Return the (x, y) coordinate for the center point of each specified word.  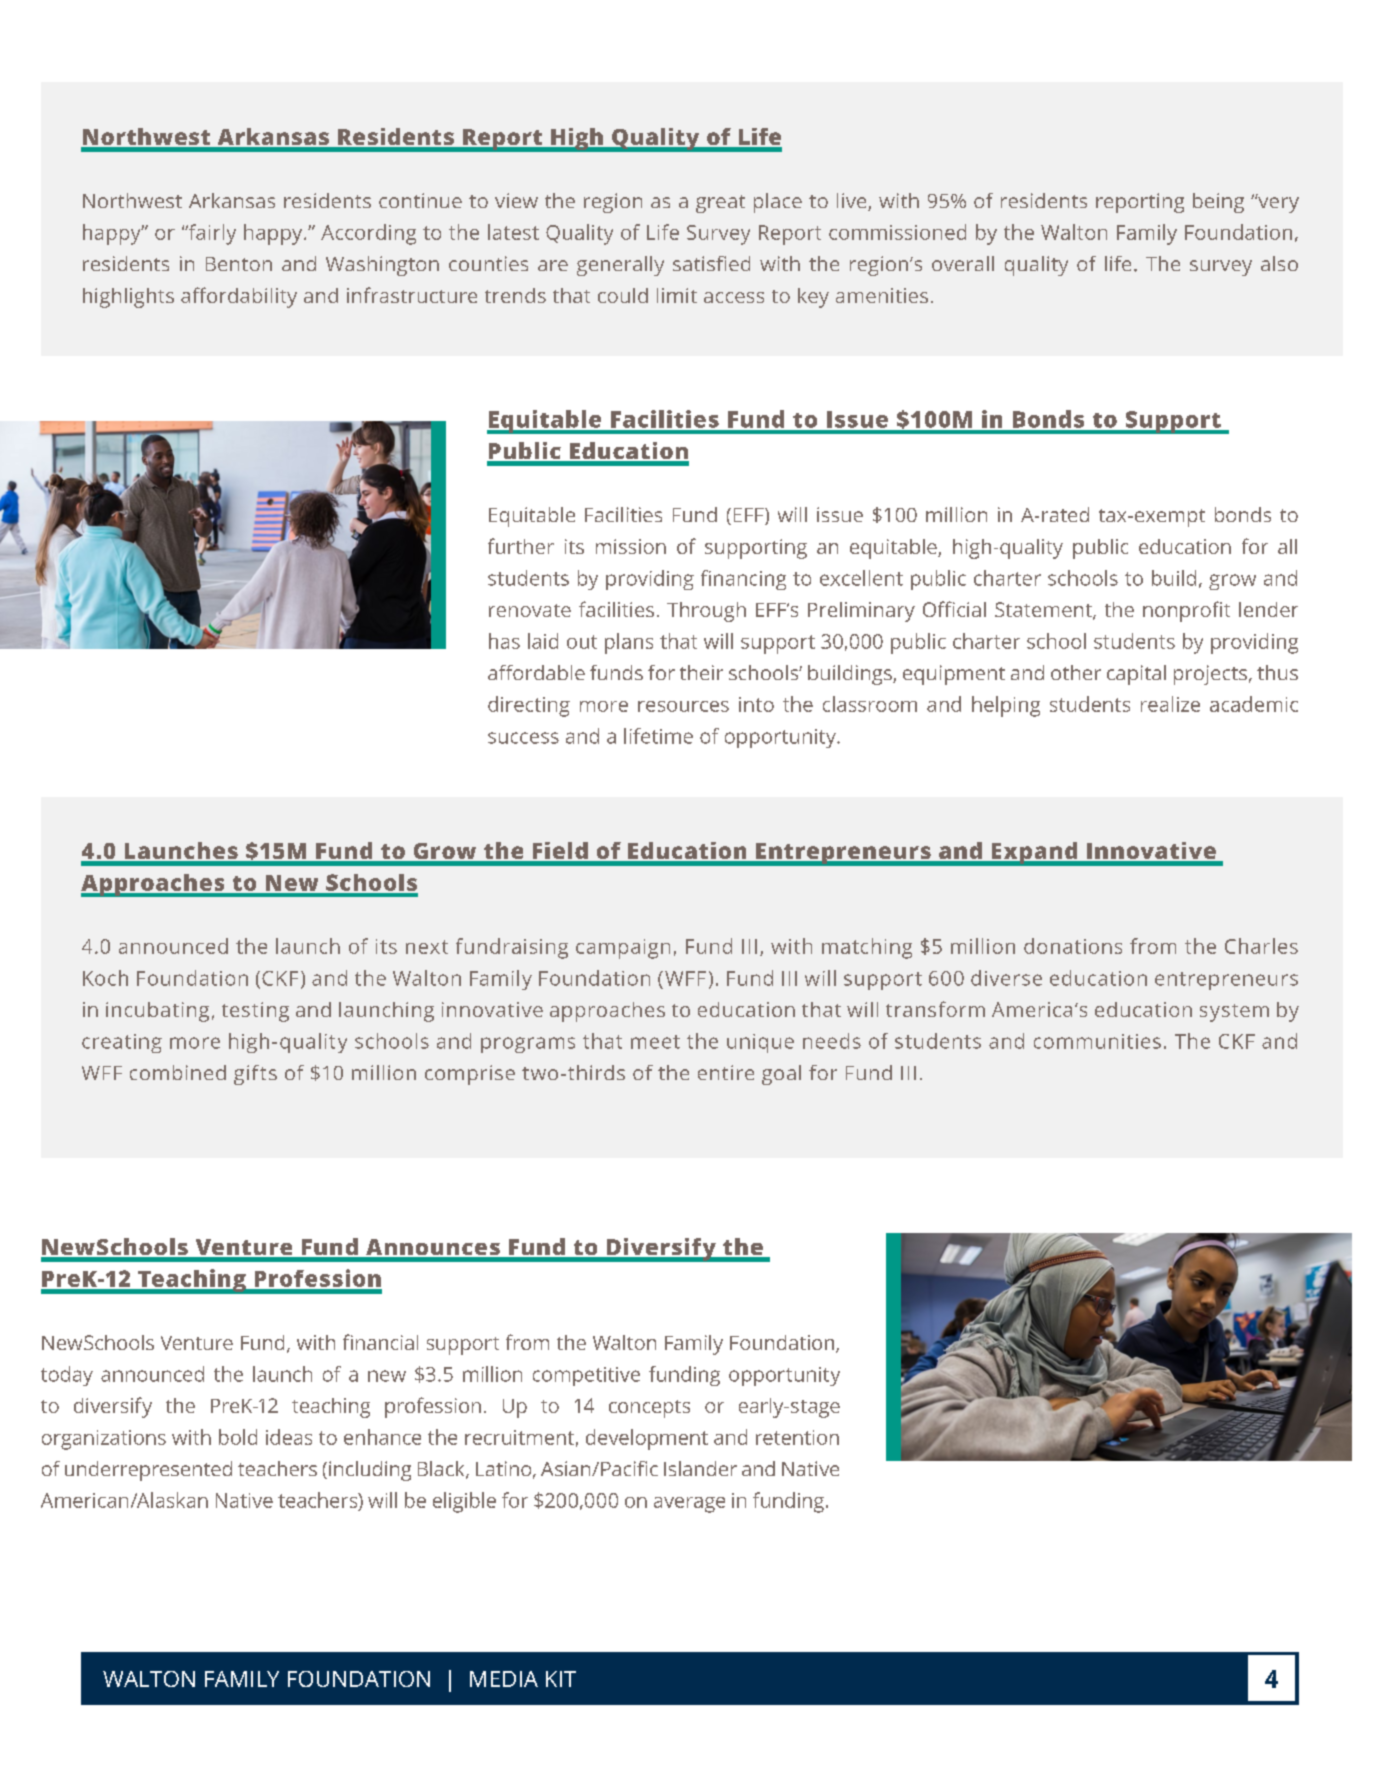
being (1218, 203)
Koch (105, 978)
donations (1073, 946)
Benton (239, 264)
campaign (623, 949)
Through (706, 612)
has (504, 641)
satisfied (711, 263)
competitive (586, 1376)
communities (1097, 1041)
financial (380, 1342)
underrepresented (148, 1471)
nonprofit (1186, 611)
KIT (561, 1679)
